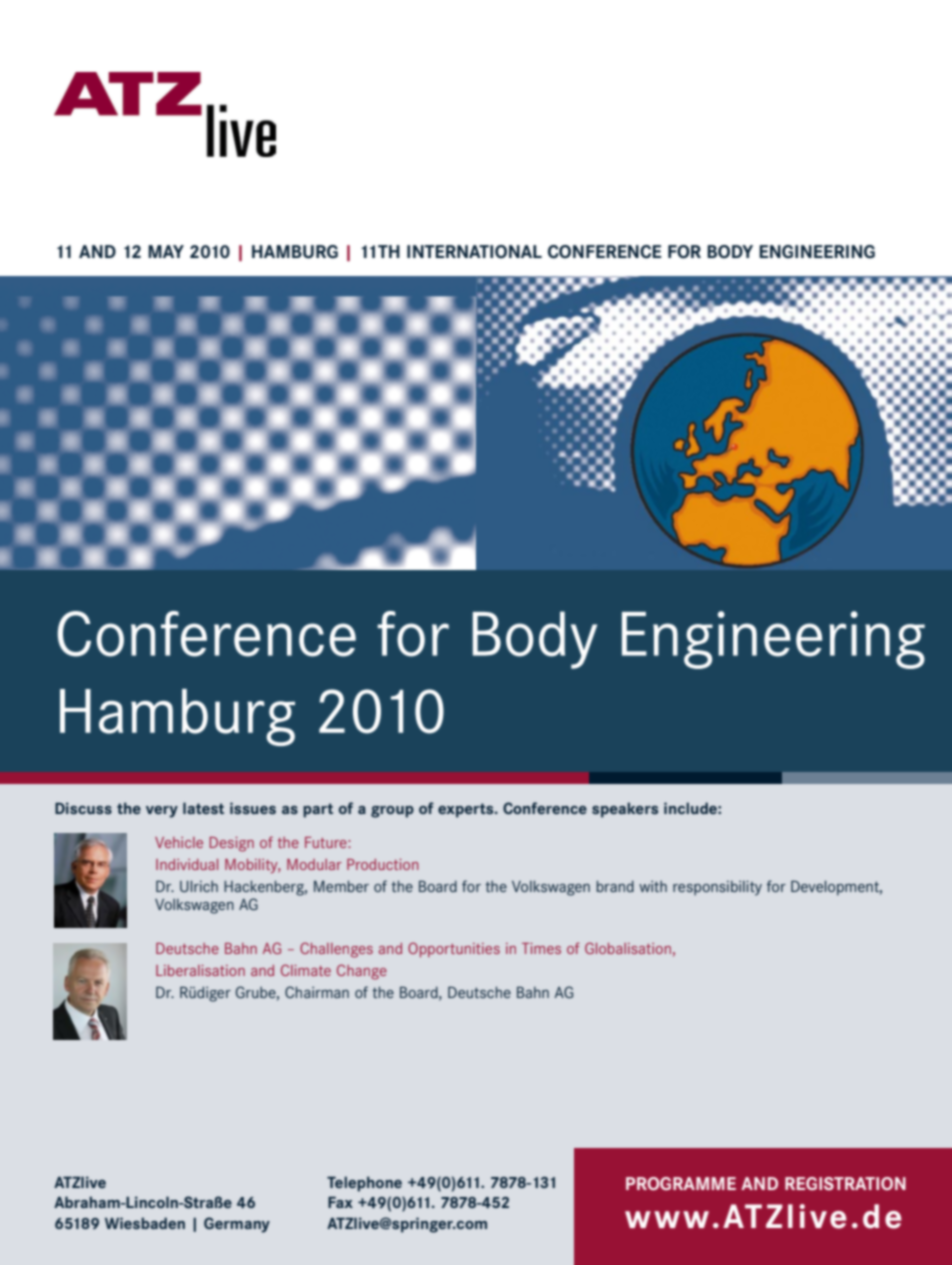 The width and height of the page is (952, 1265). What do you see at coordinates (166, 251) in the page?
I see `May` at bounding box center [166, 251].
